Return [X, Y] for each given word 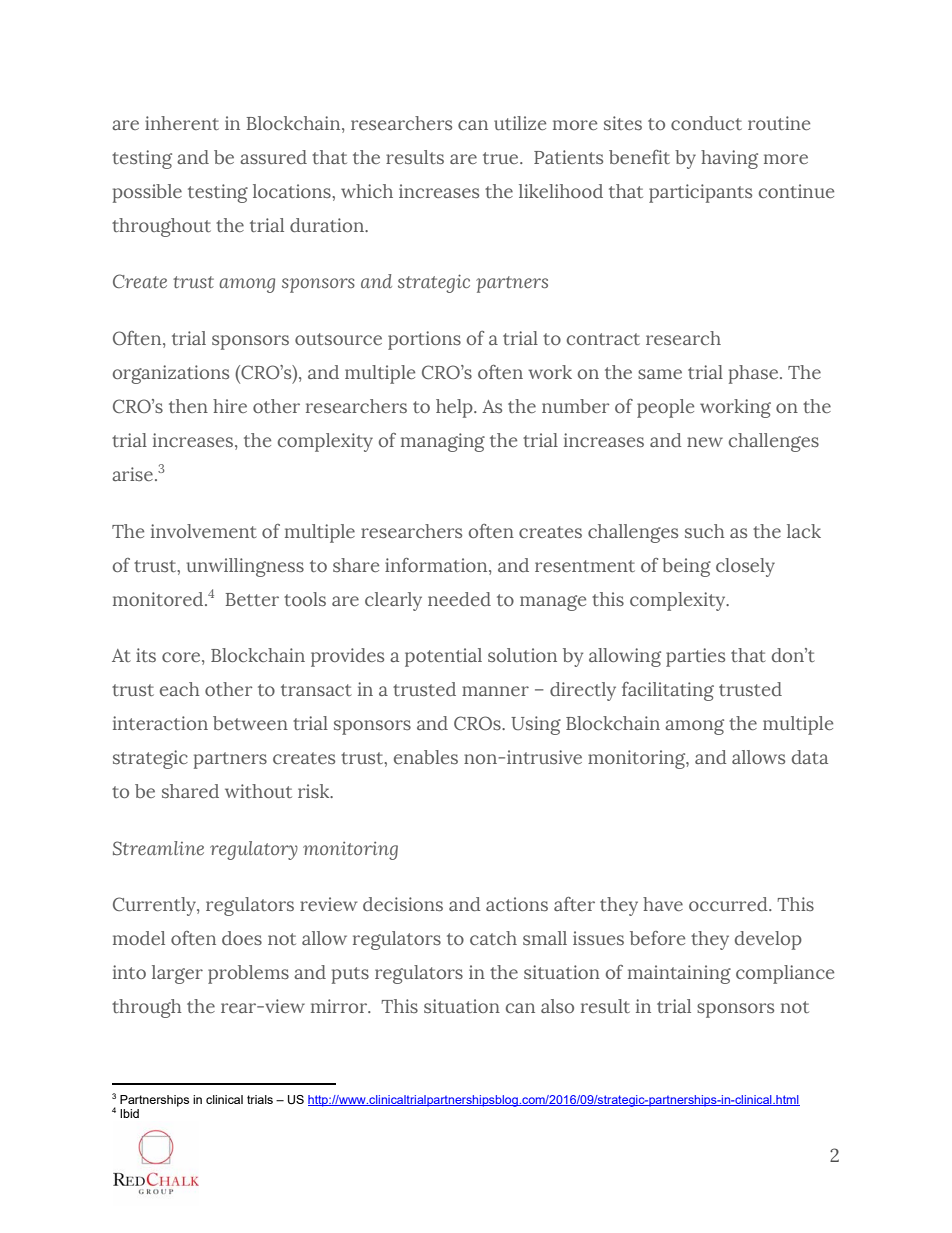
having [729, 159]
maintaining [679, 974]
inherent [182, 123]
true [502, 158]
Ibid [129, 1113]
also [557, 1006]
